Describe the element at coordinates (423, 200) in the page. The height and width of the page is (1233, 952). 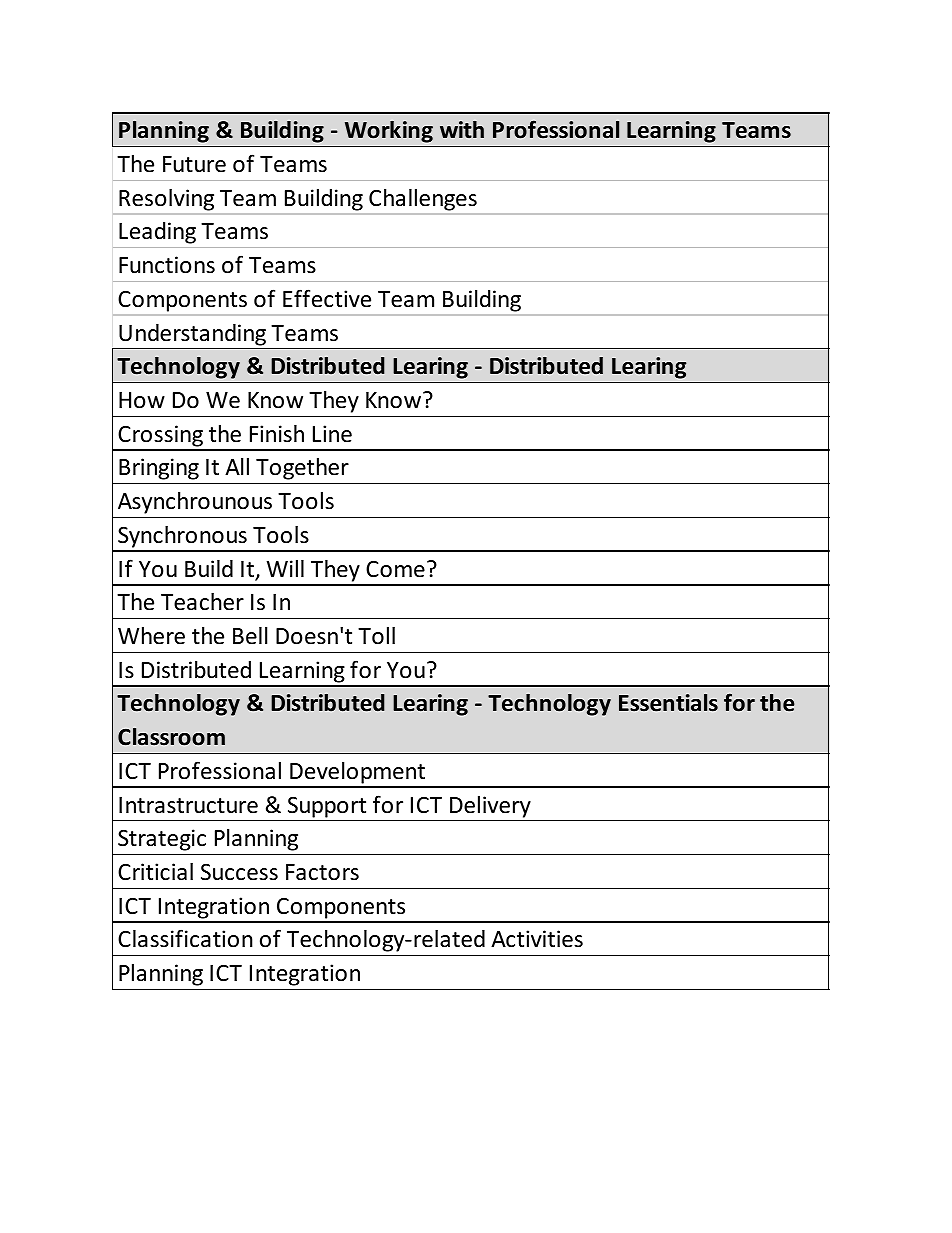
I see `Challenges` at that location.
